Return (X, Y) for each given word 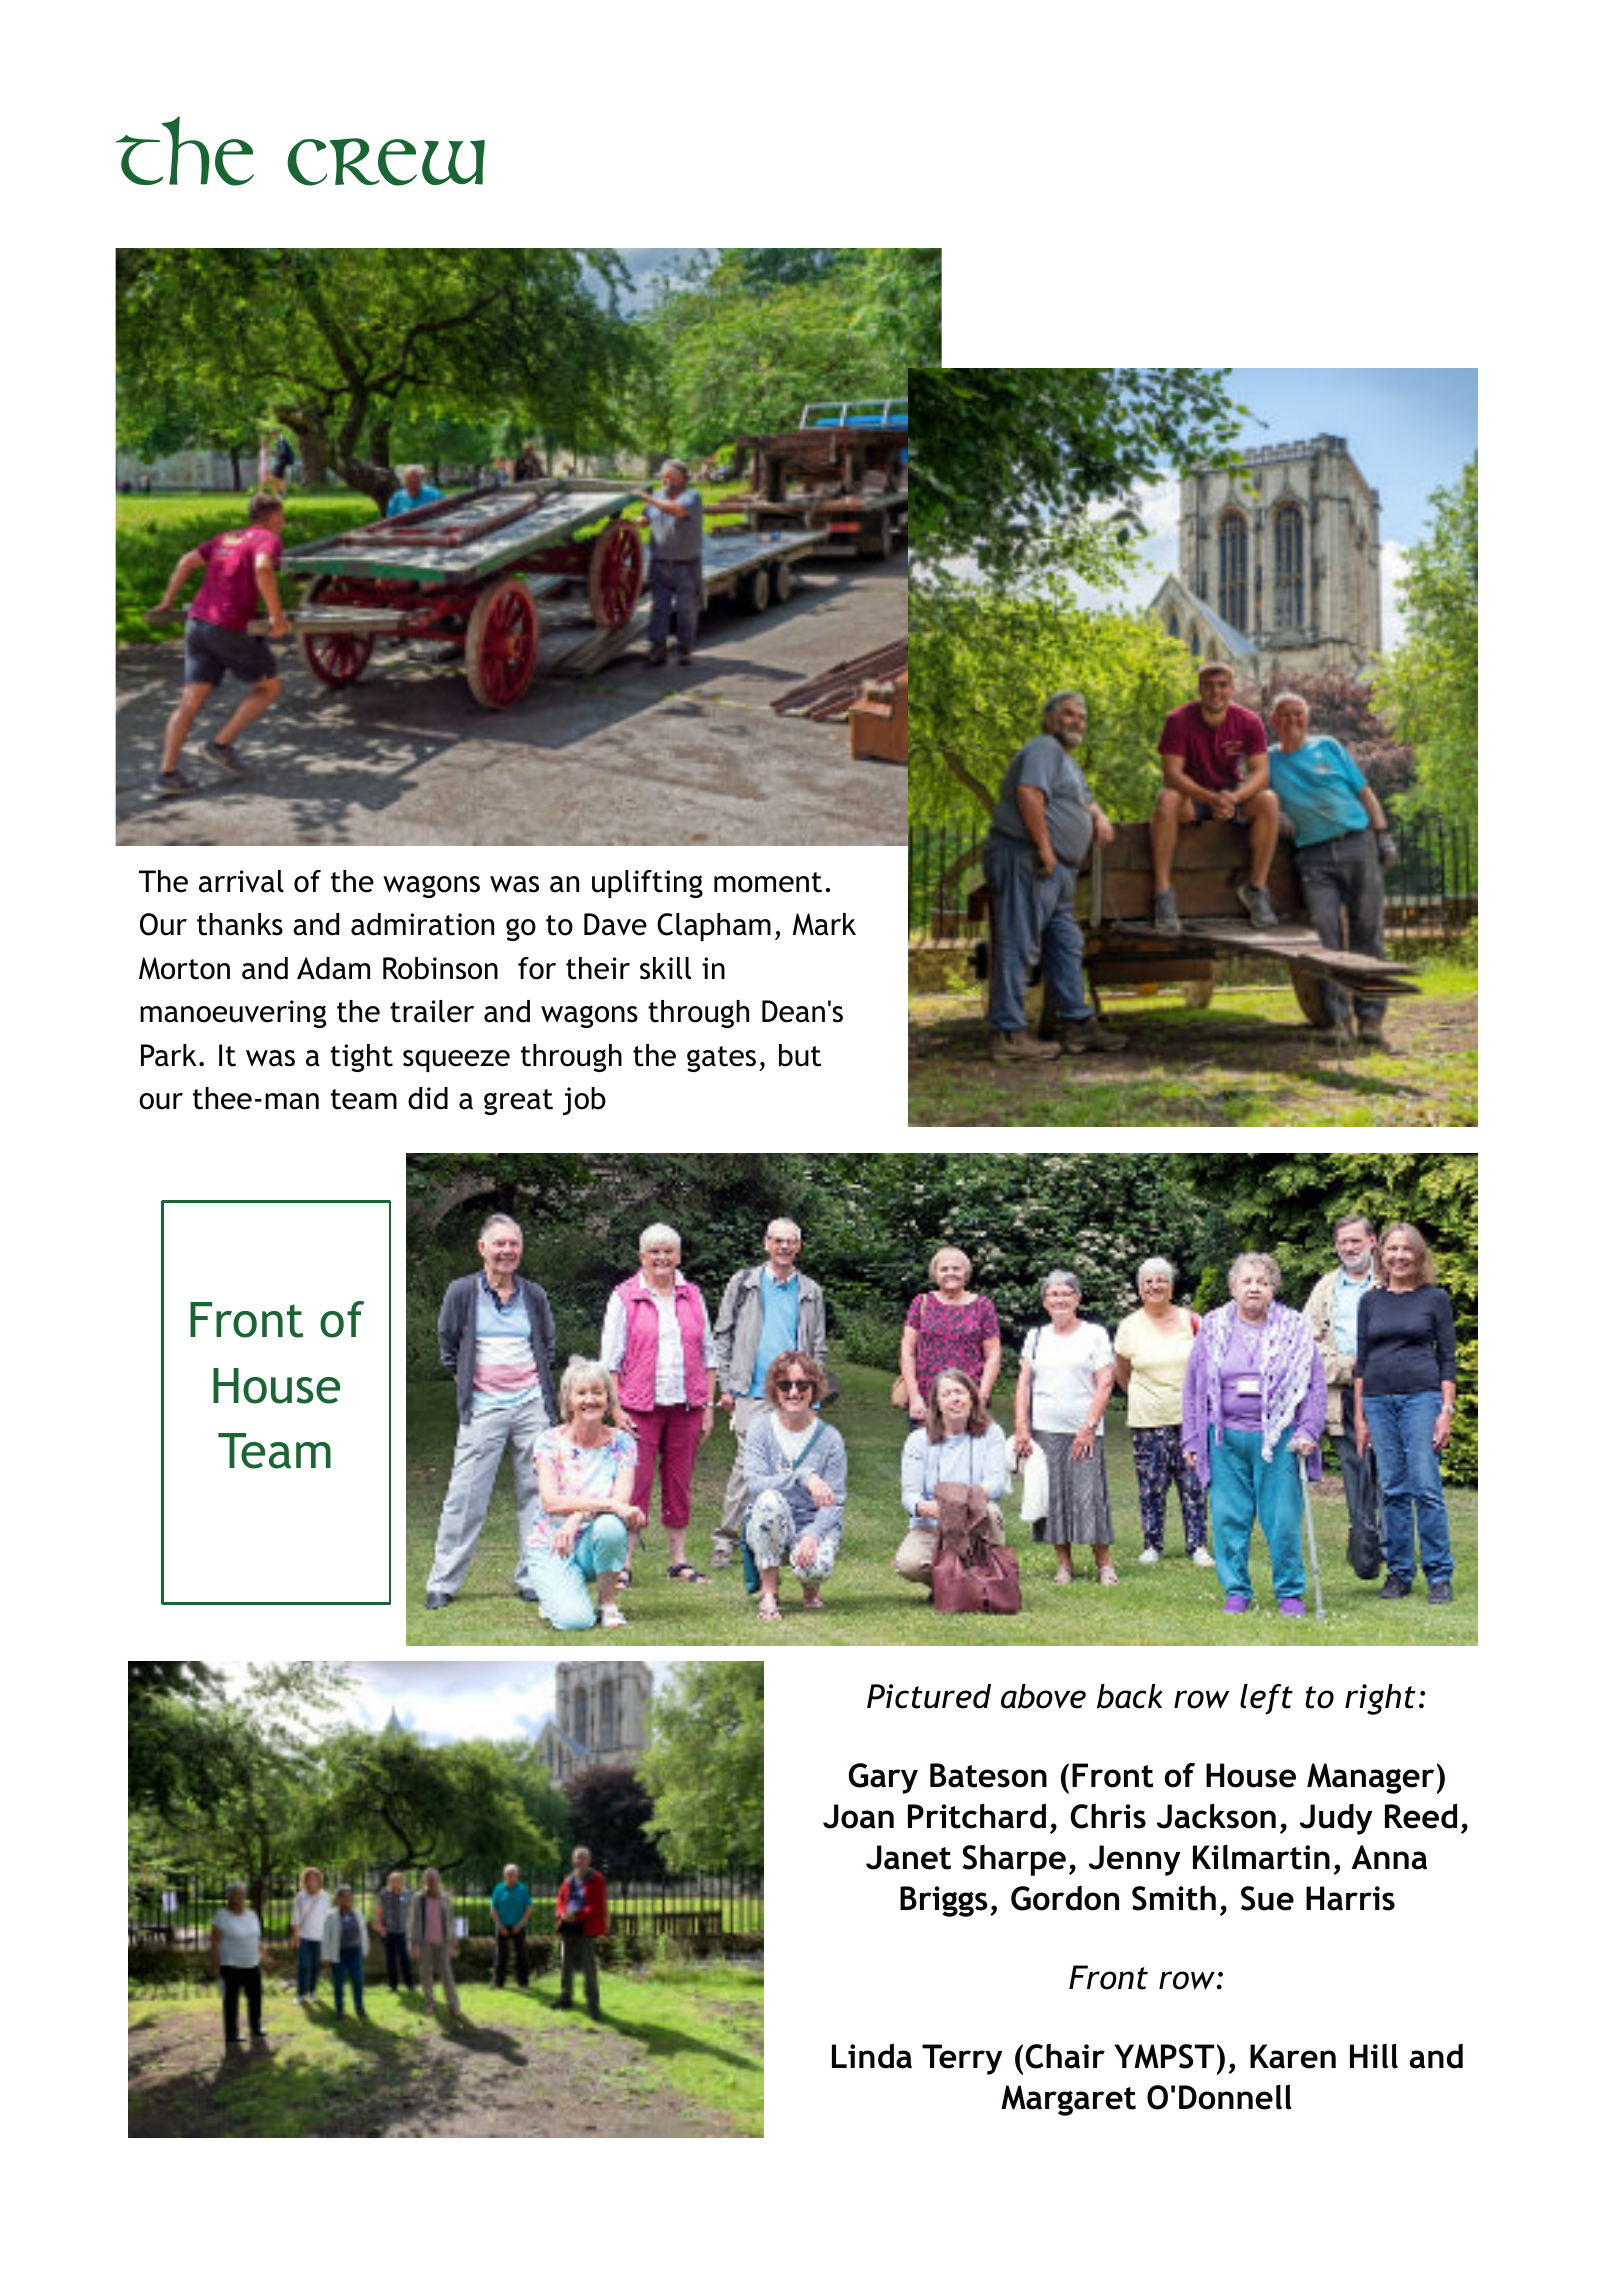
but (800, 1055)
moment (768, 882)
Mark (824, 924)
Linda (872, 2056)
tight (361, 1058)
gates (721, 1059)
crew (386, 162)
